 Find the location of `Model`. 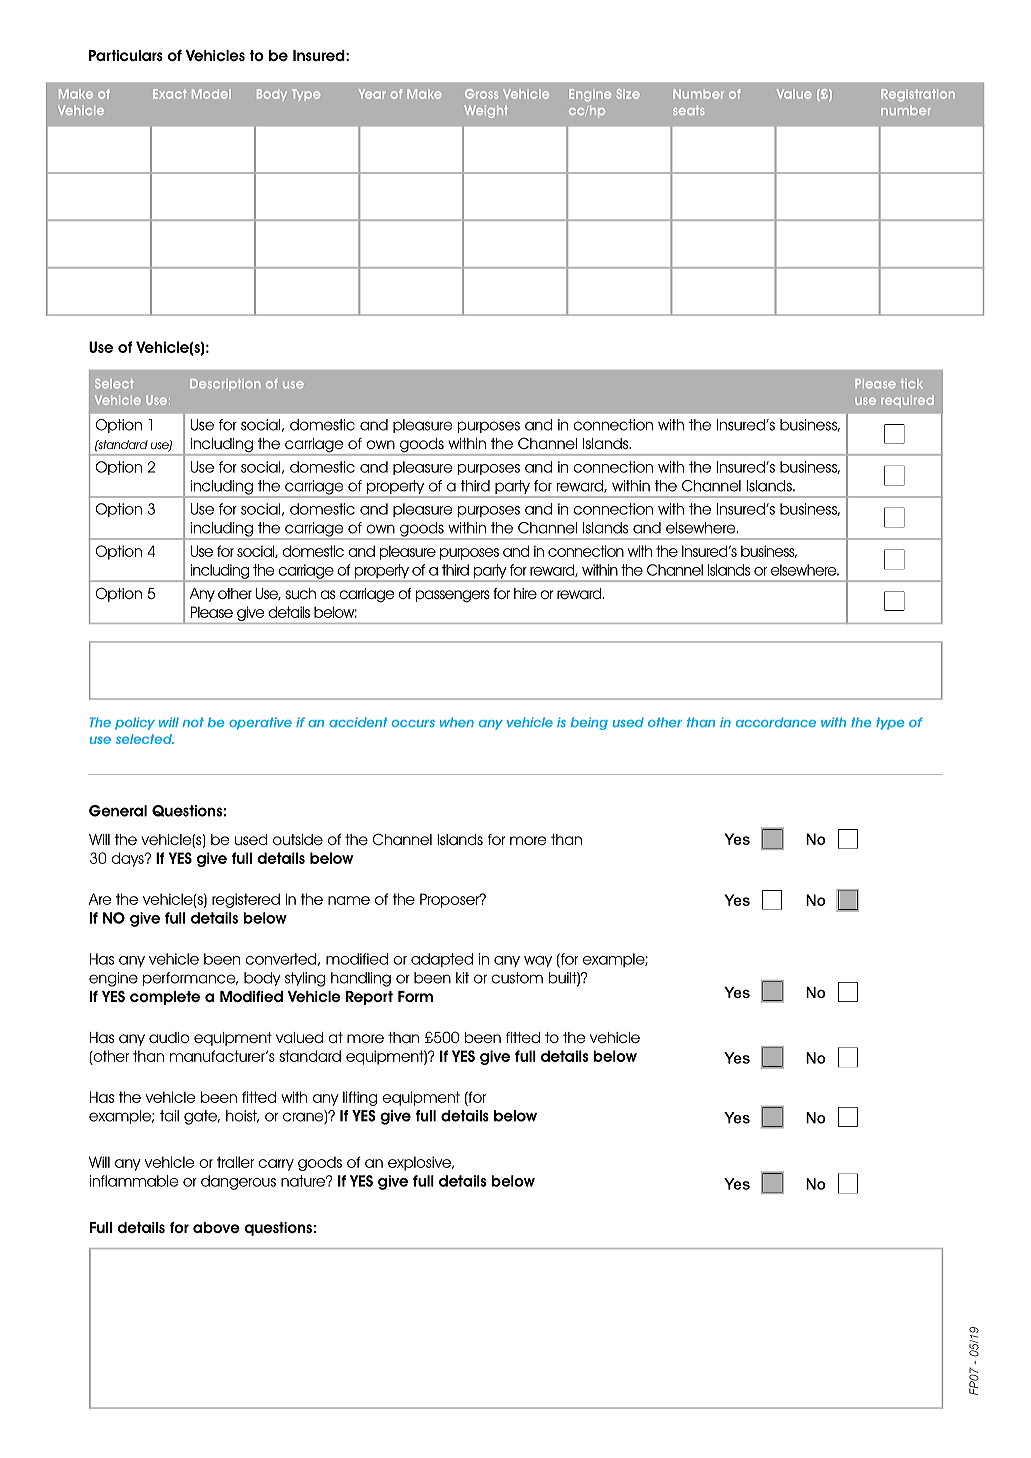

Model is located at coordinates (211, 94).
